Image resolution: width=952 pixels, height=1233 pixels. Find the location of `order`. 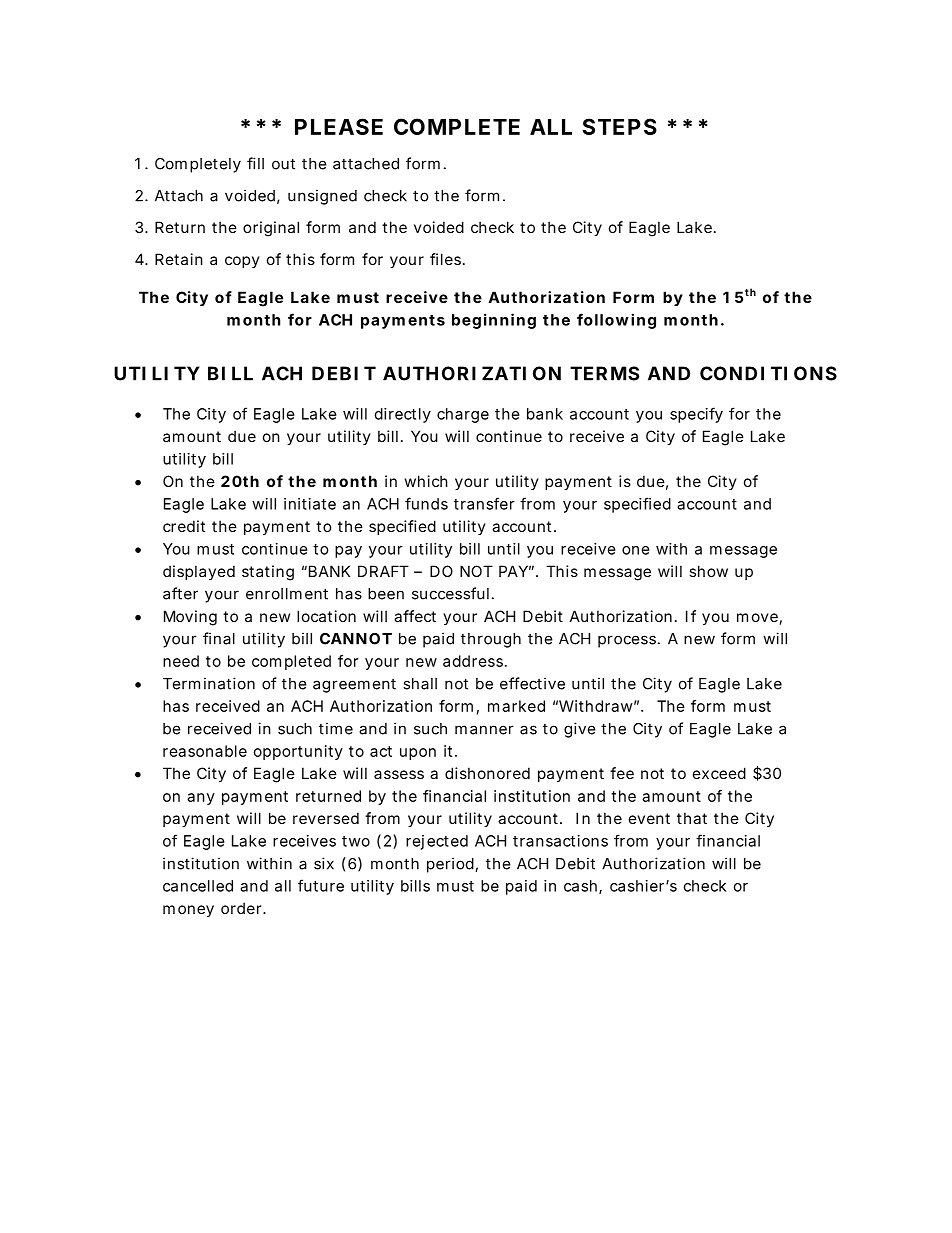

order is located at coordinates (242, 908).
